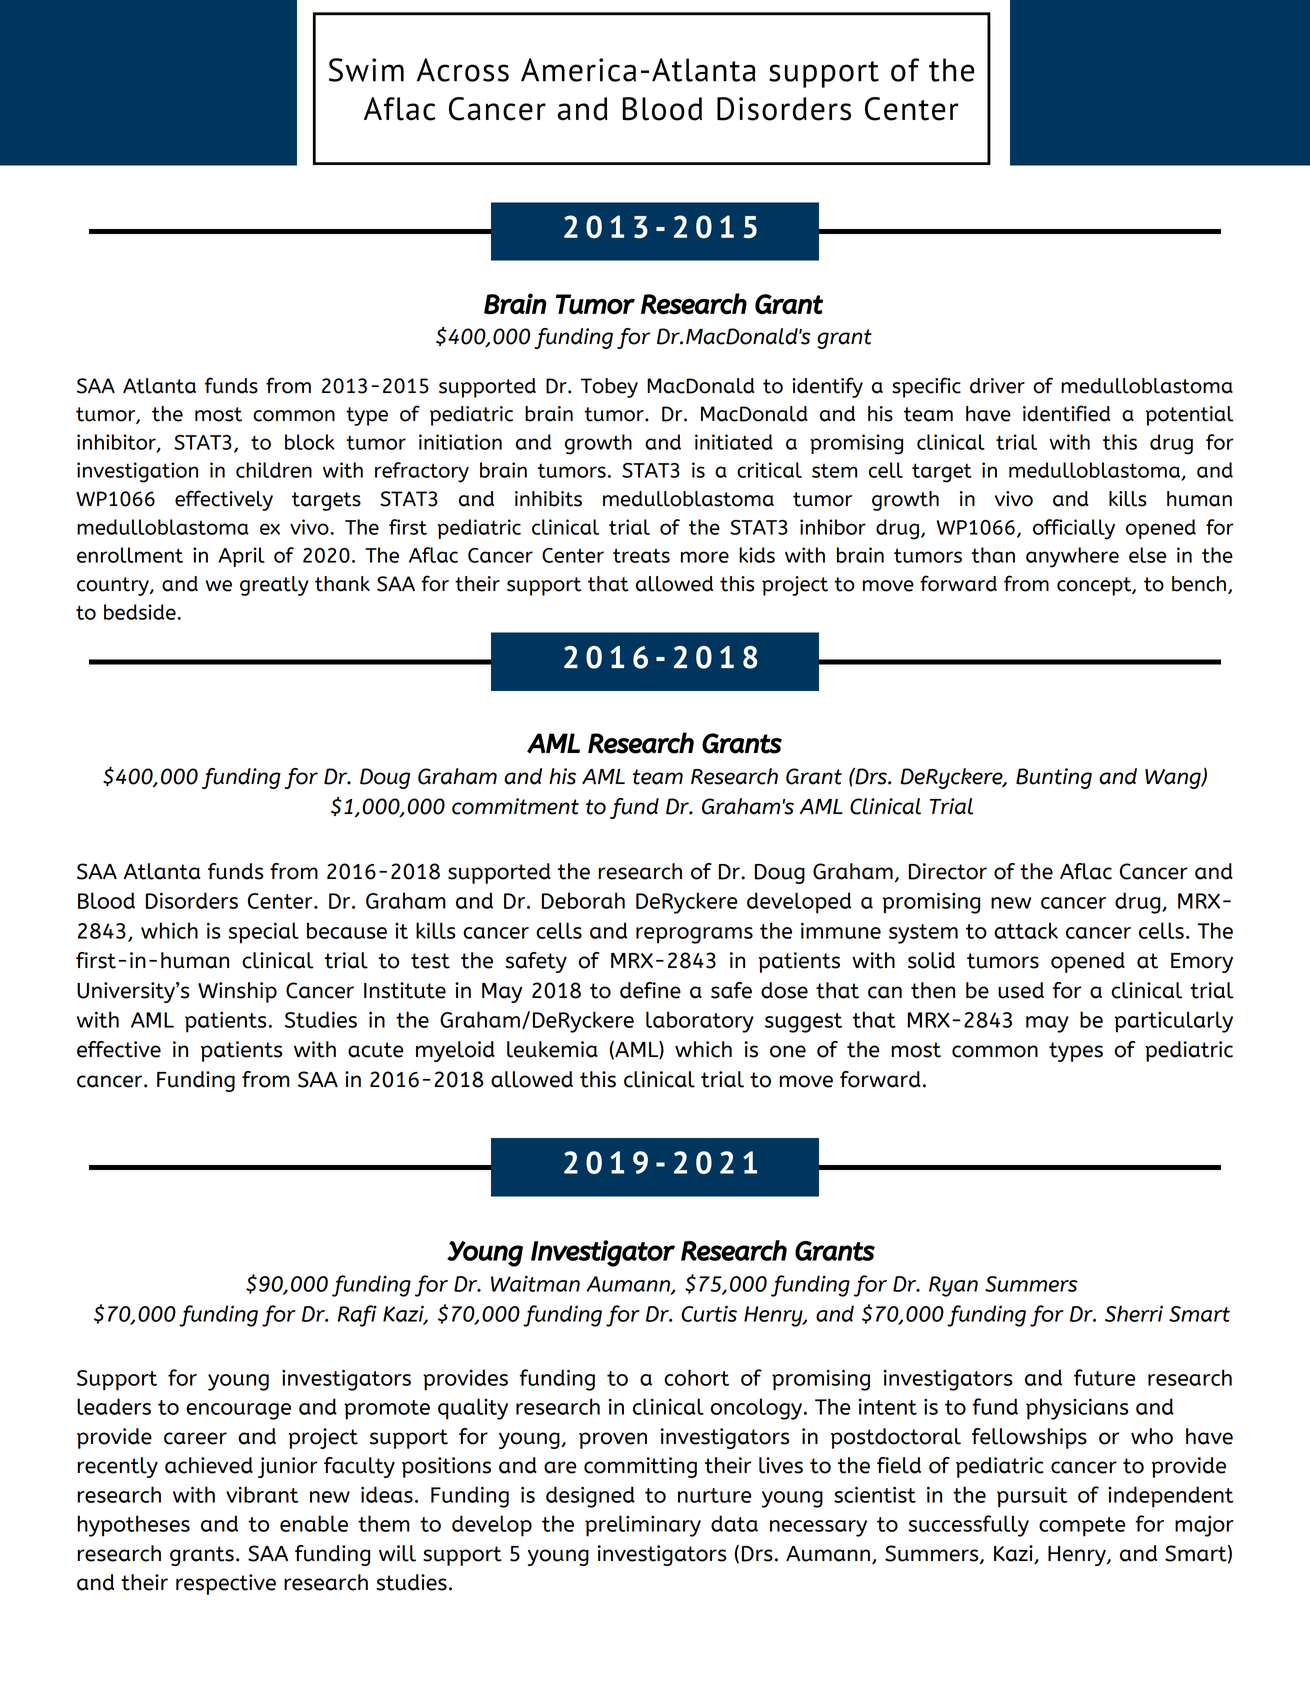 This image has height=1696, width=1310. Describe the element at coordinates (274, 470) in the image. I see `children` at that location.
